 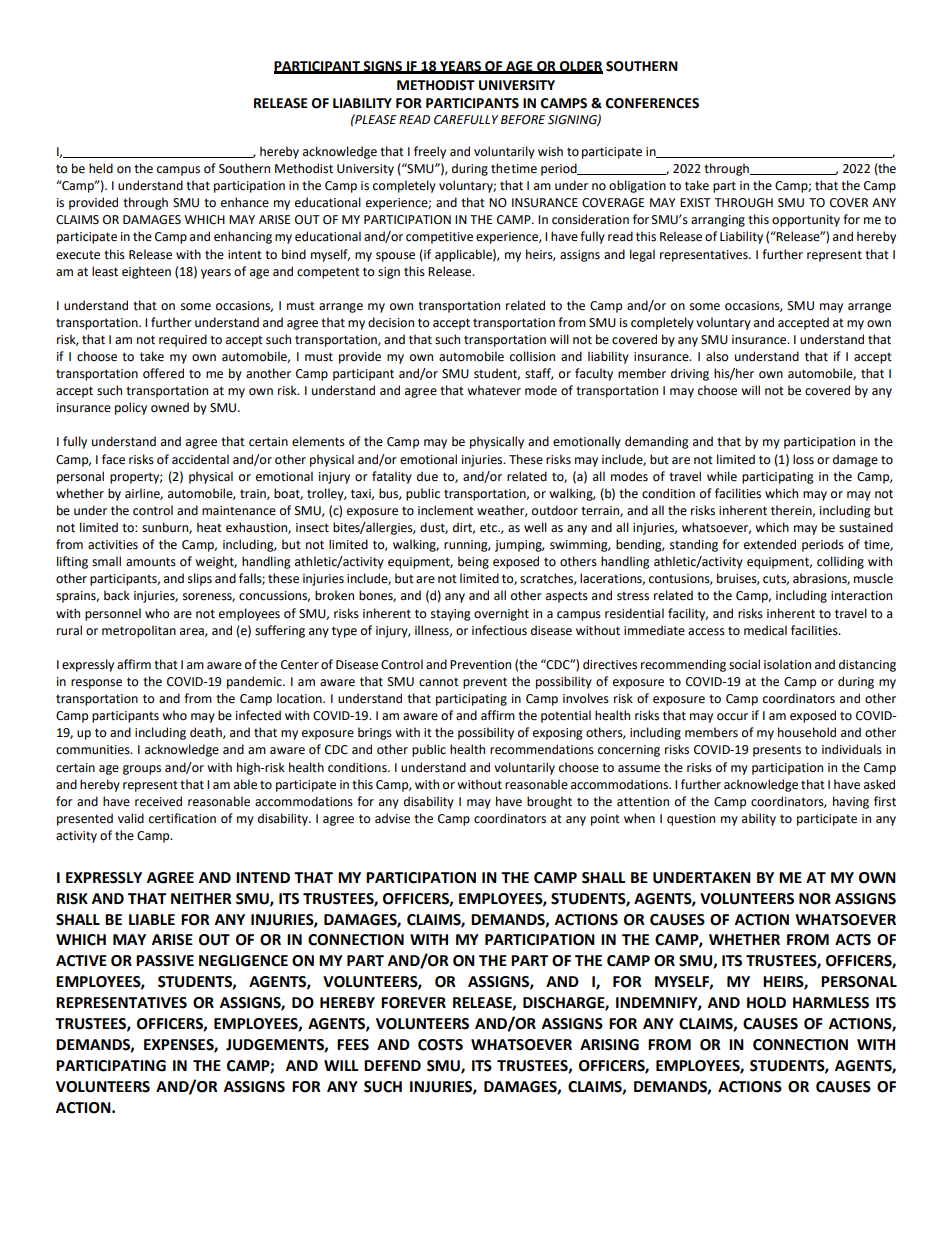 What do you see at coordinates (770, 544) in the document?
I see `extended` at bounding box center [770, 544].
